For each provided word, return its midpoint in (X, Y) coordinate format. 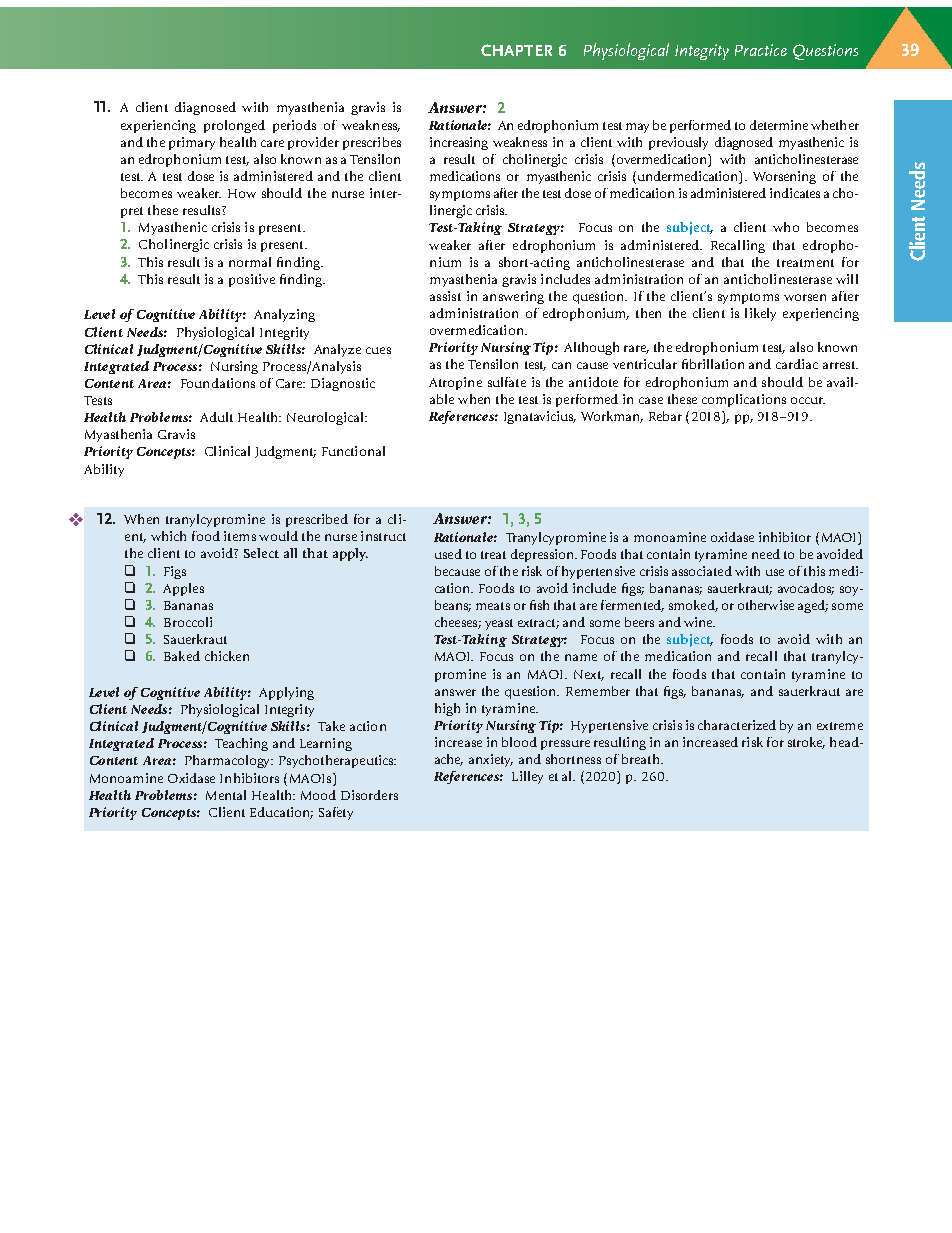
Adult (216, 417)
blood (519, 742)
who (786, 227)
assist (445, 296)
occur (808, 400)
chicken (227, 656)
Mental (226, 795)
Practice (761, 50)
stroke (806, 743)
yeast (499, 624)
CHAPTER (516, 50)
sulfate (507, 382)
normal (250, 262)
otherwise (766, 605)
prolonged (234, 126)
